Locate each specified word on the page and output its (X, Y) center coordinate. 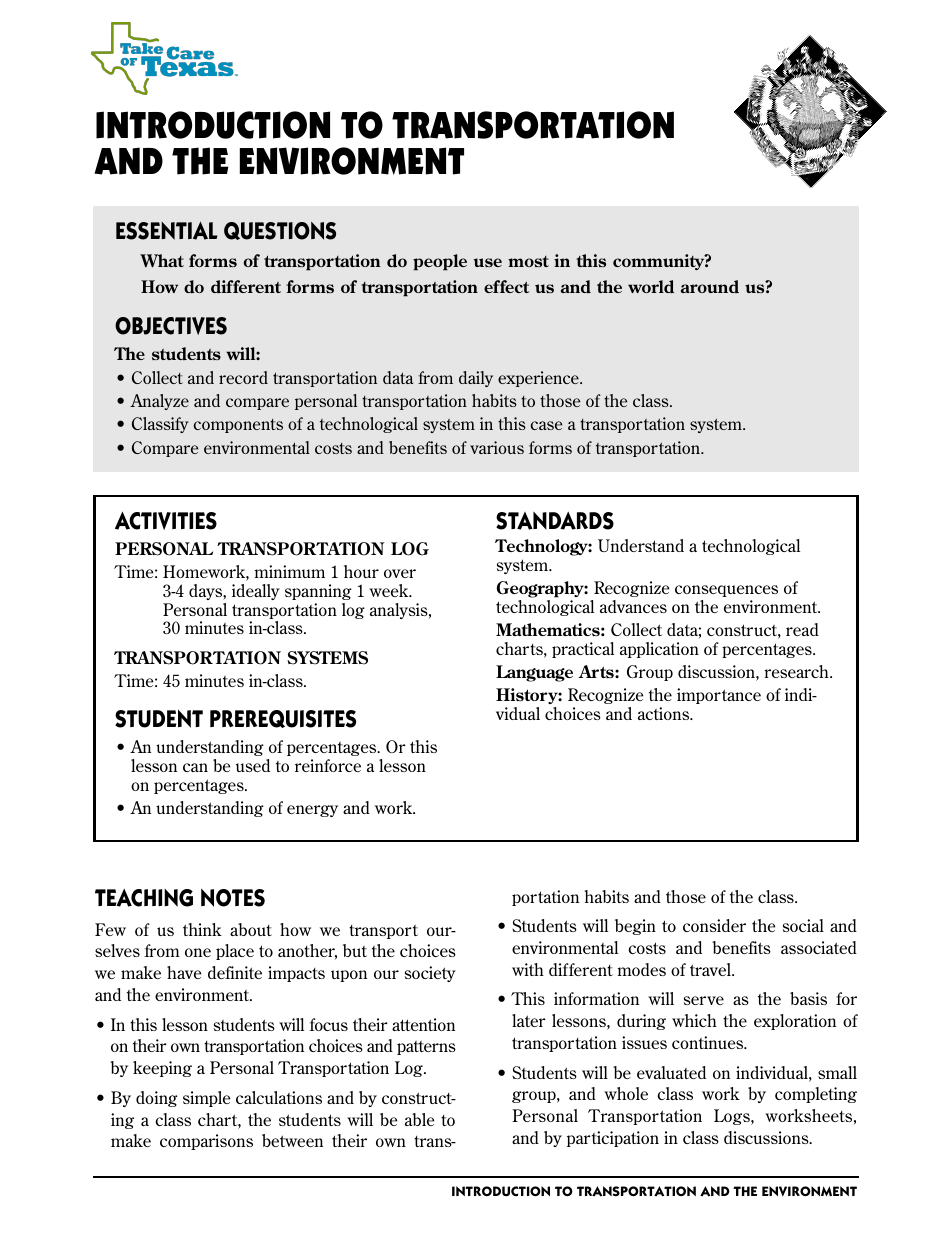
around (710, 286)
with (528, 969)
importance (719, 696)
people (440, 262)
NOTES (233, 898)
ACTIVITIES (166, 521)
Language (534, 673)
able (419, 1119)
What (162, 260)
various (497, 447)
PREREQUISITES (283, 719)
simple (206, 1099)
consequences (726, 591)
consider (714, 925)
